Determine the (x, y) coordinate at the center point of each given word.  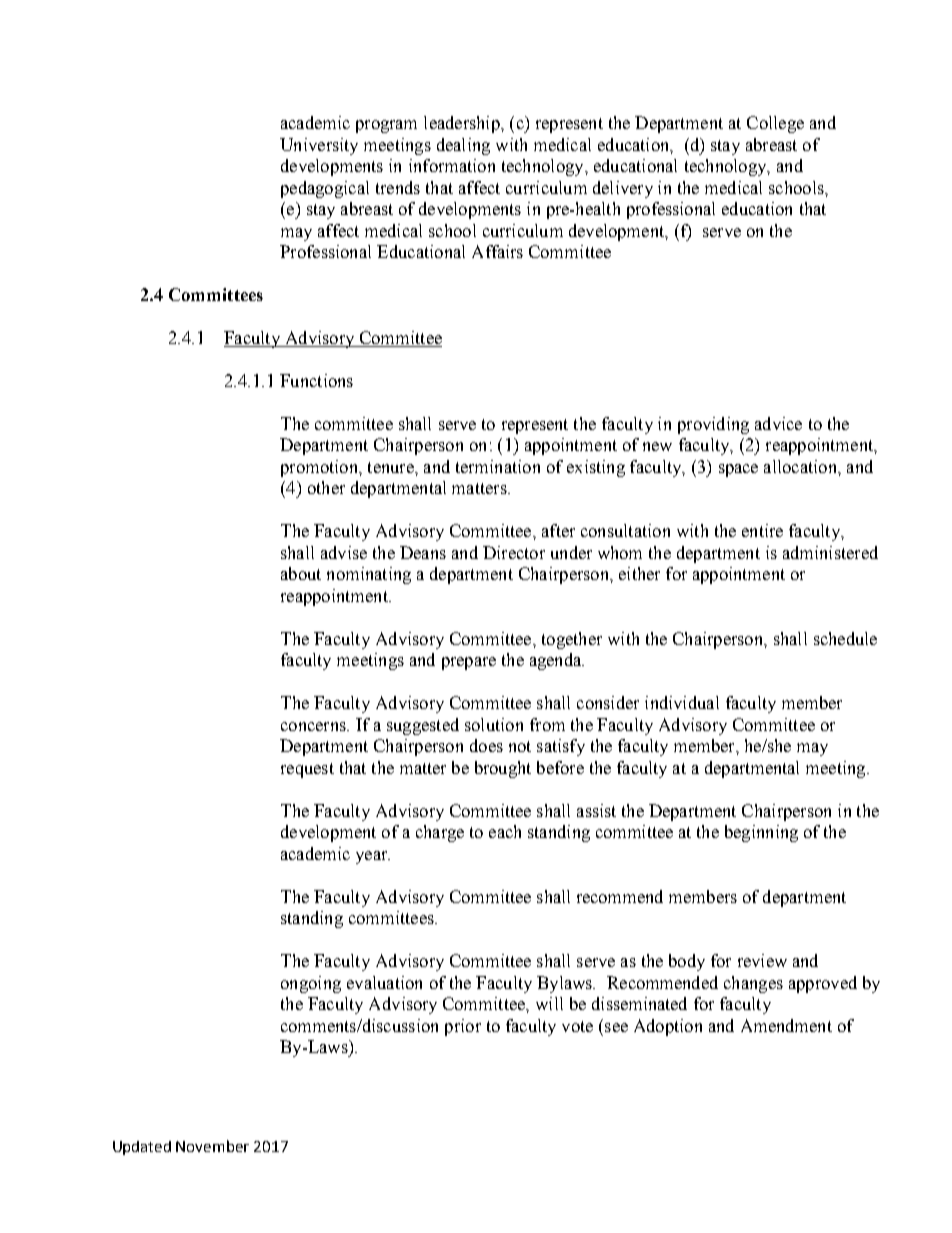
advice (778, 423)
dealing (463, 146)
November (212, 1146)
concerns (314, 726)
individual (682, 702)
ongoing (311, 984)
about (301, 573)
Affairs (497, 251)
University (319, 146)
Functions (316, 380)
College (775, 124)
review (762, 960)
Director (514, 552)
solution (494, 724)
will (549, 1003)
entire (762, 530)
